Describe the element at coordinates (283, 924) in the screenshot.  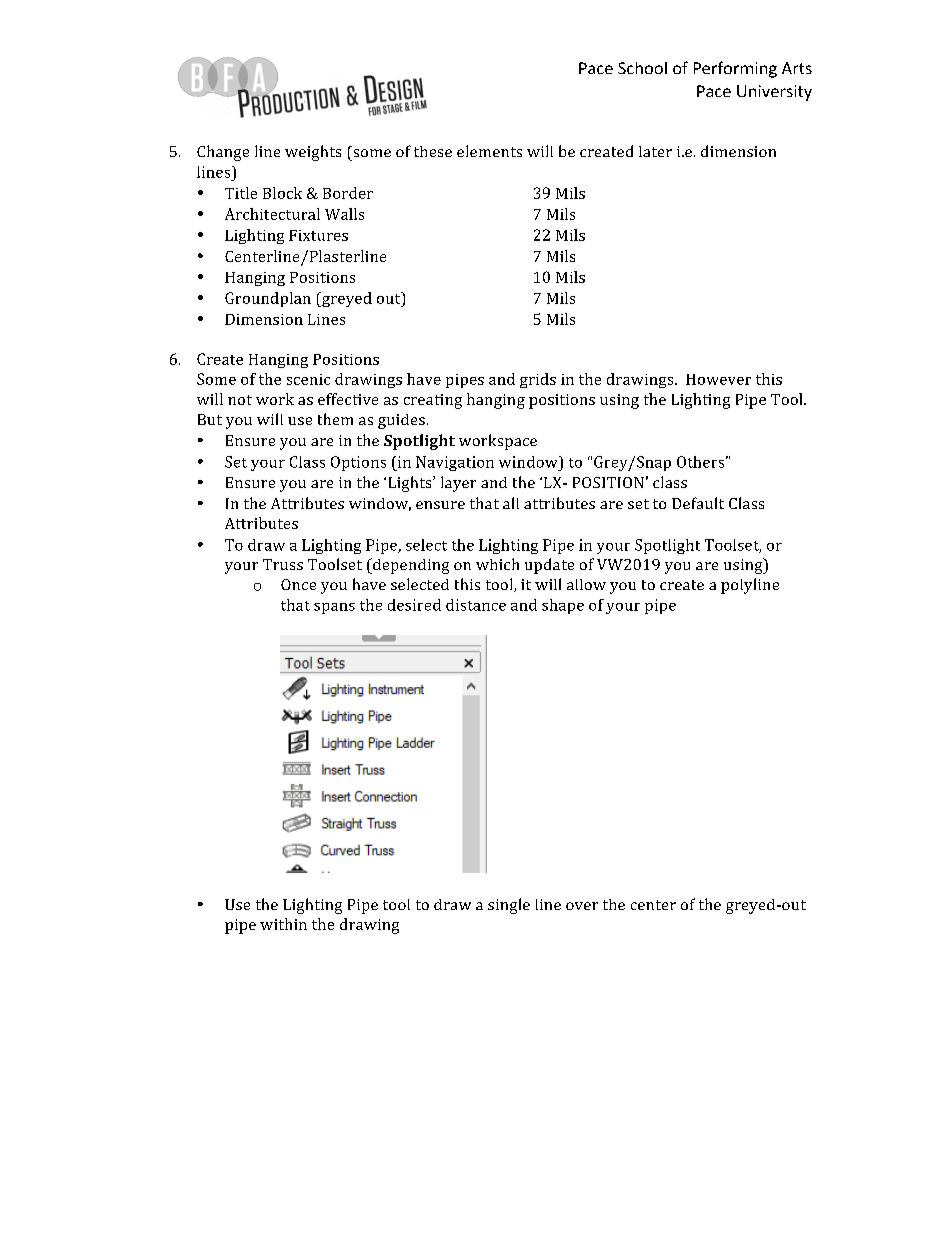
I see `within` at that location.
